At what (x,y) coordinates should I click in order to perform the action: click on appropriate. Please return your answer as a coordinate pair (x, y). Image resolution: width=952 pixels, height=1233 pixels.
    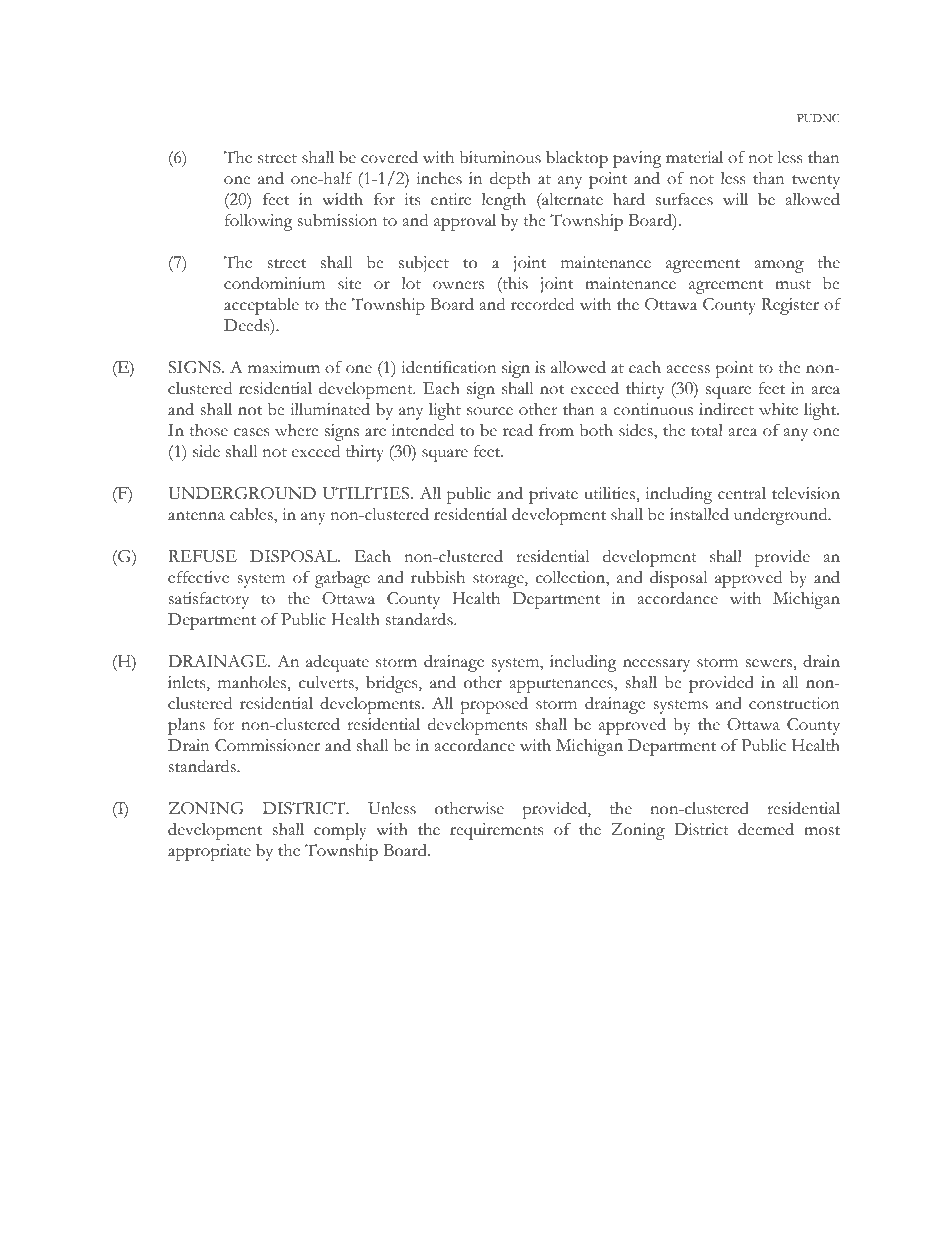
    Looking at the image, I should click on (209, 852).
